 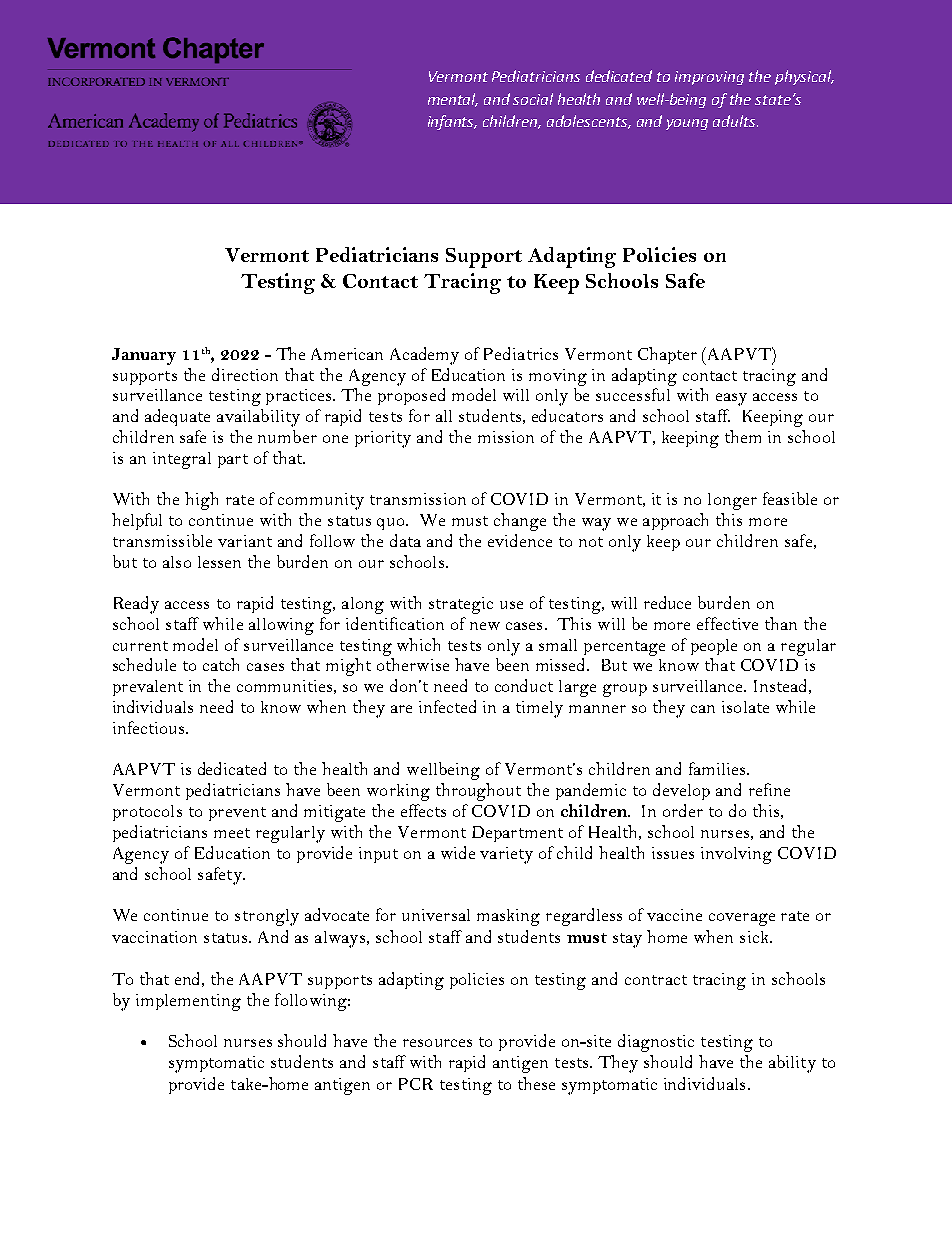 What do you see at coordinates (727, 623) in the screenshot?
I see `effective` at bounding box center [727, 623].
